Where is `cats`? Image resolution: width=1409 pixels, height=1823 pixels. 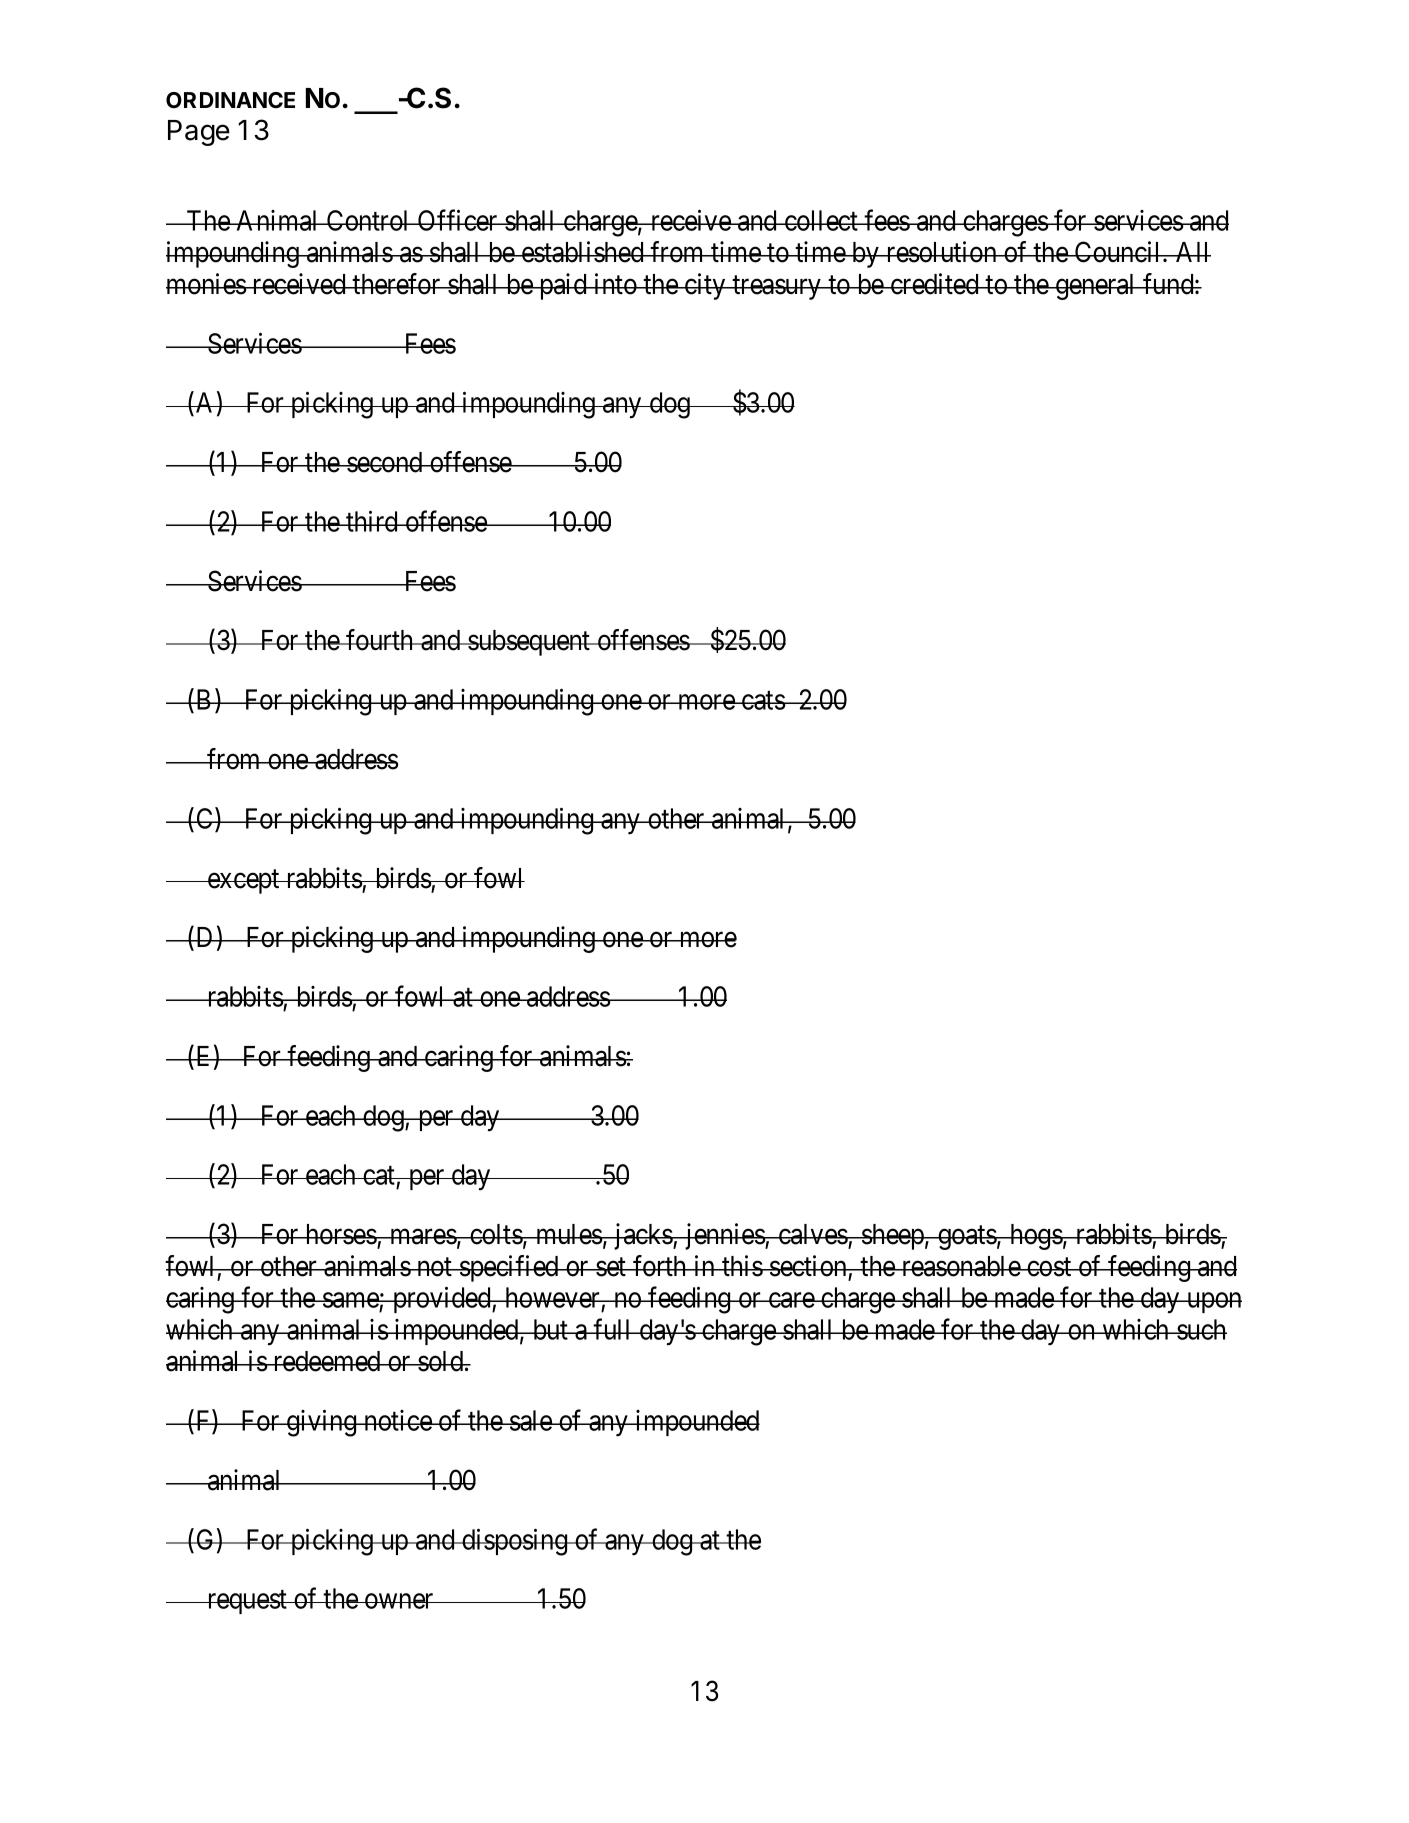
cats is located at coordinates (763, 700).
